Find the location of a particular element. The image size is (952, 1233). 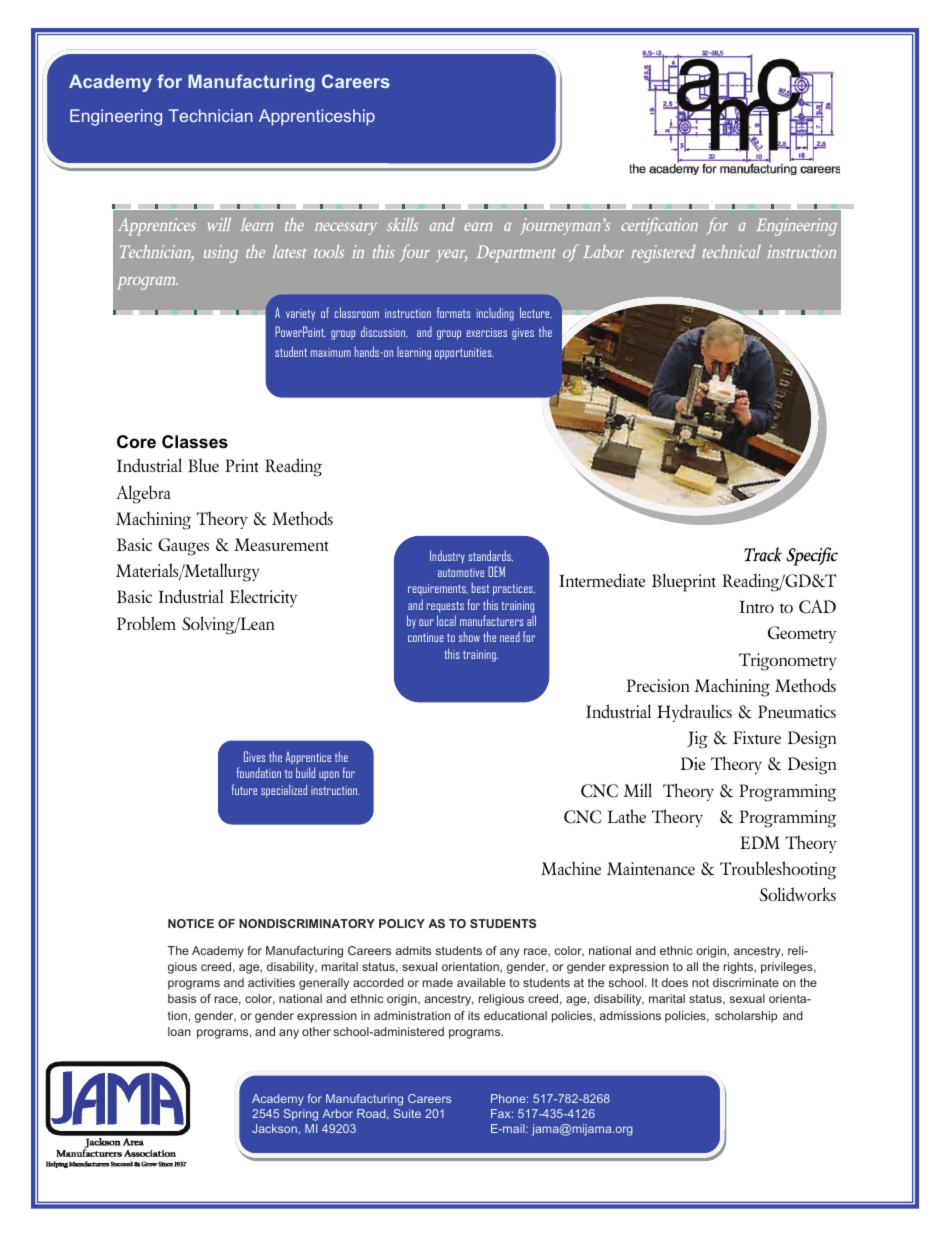

Problem is located at coordinates (146, 623).
